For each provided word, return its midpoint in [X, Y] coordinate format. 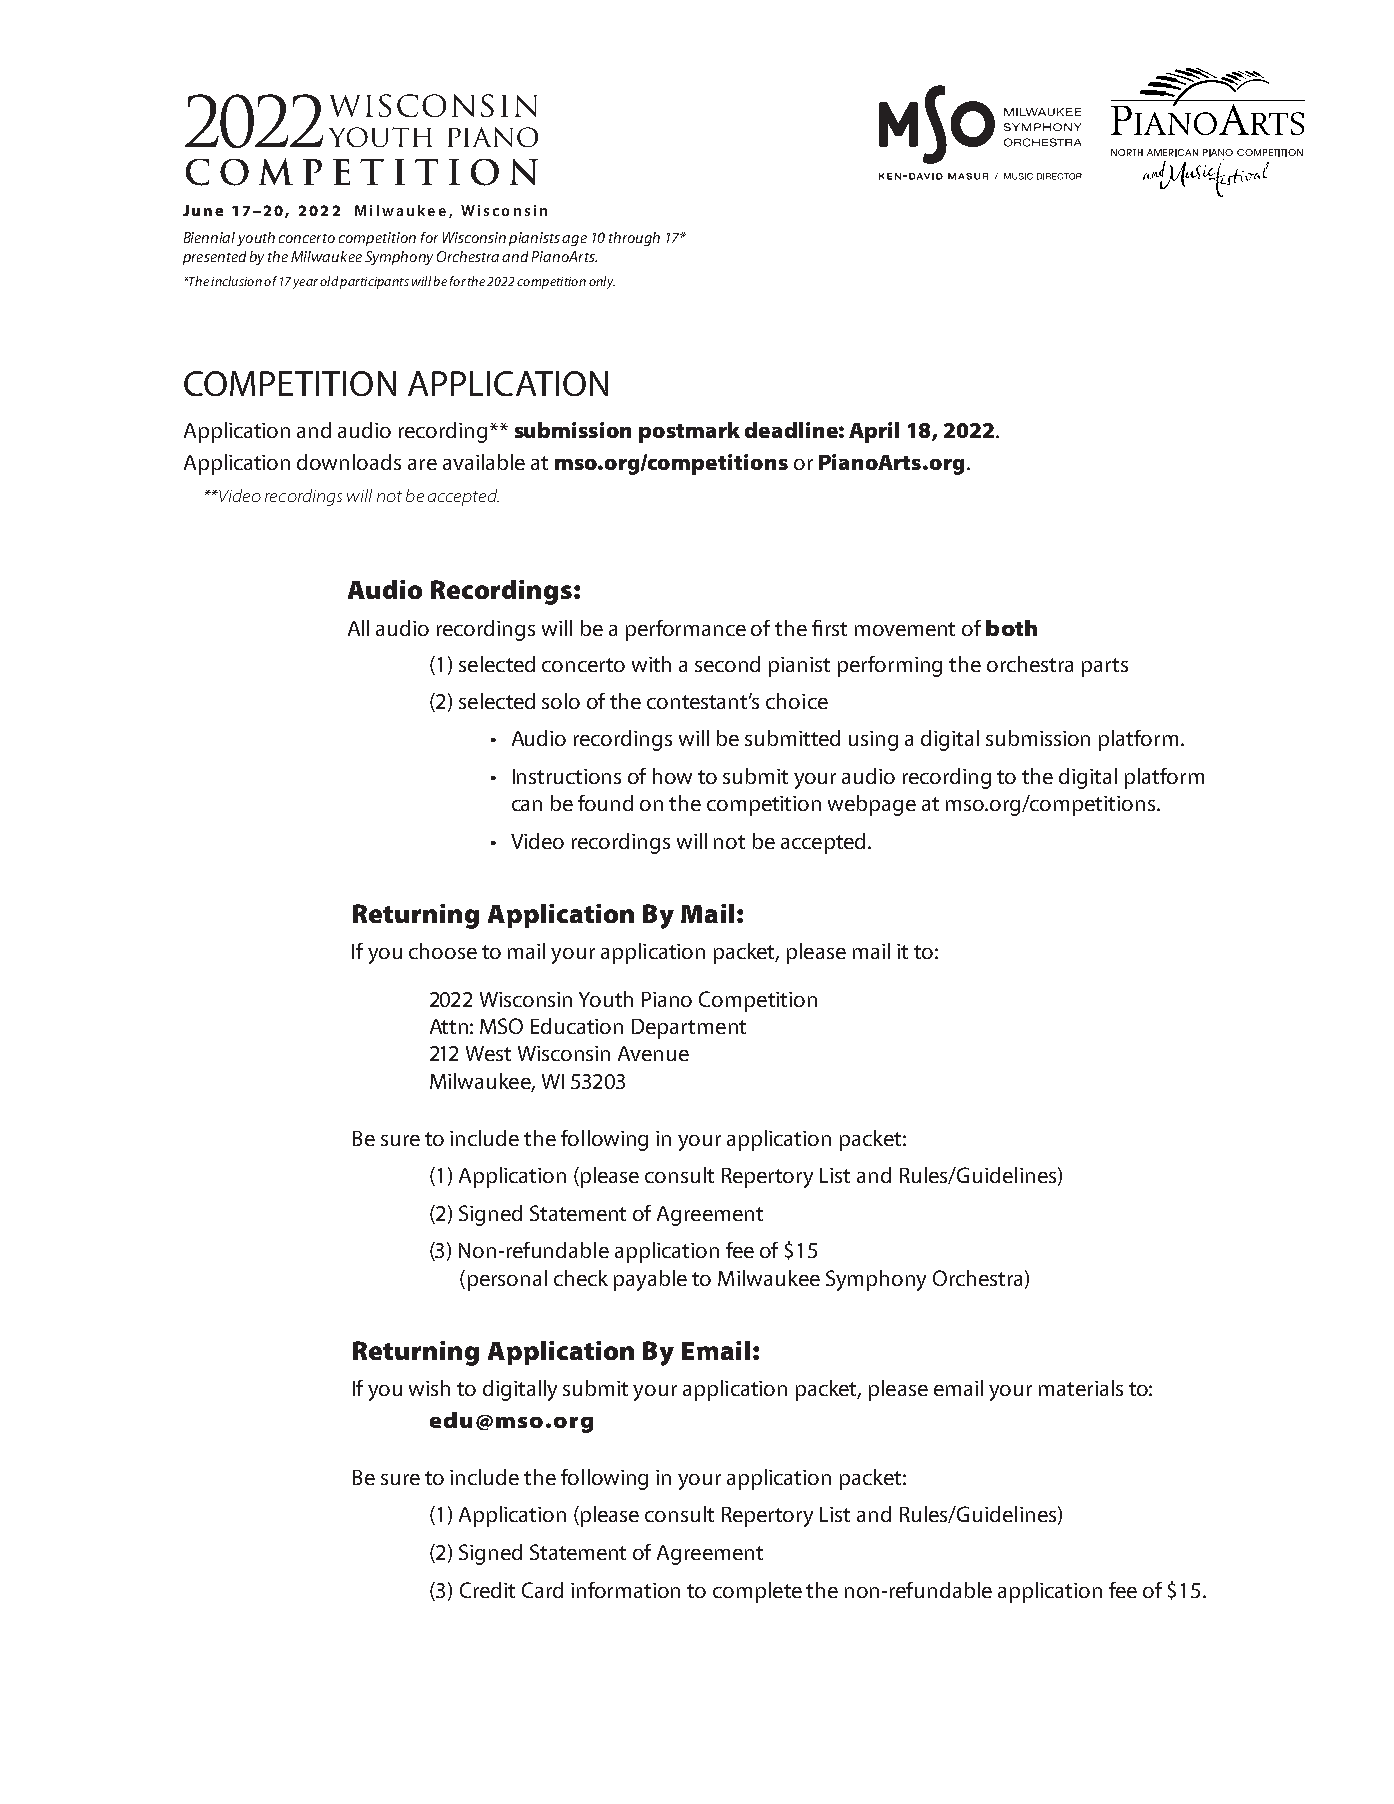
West [488, 1053]
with [651, 664]
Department [689, 1029]
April [874, 432]
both [1011, 628]
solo [561, 701]
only [602, 282]
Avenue [653, 1053]
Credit [487, 1590]
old [329, 281]
